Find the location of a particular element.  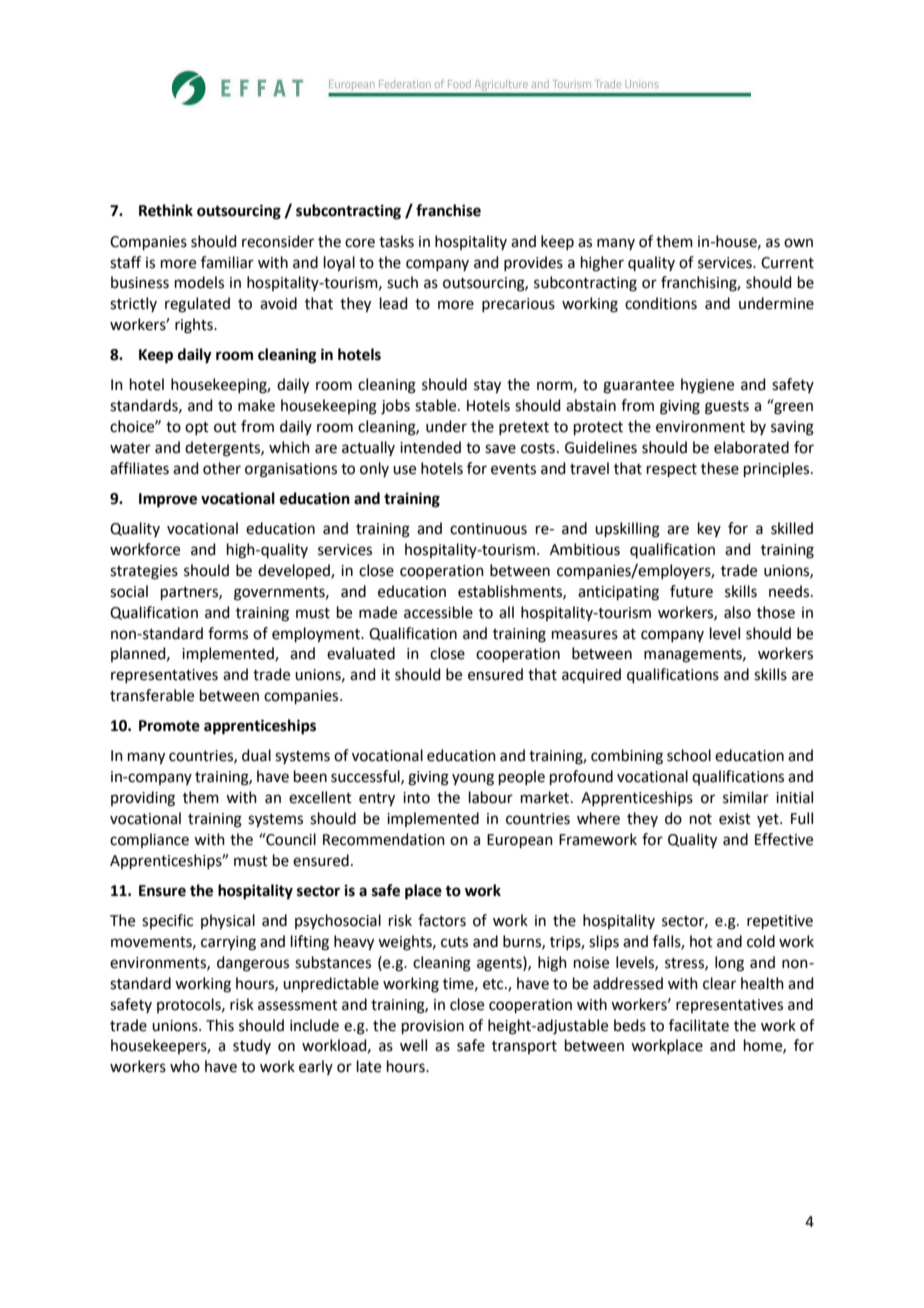

franchise is located at coordinates (448, 210).
